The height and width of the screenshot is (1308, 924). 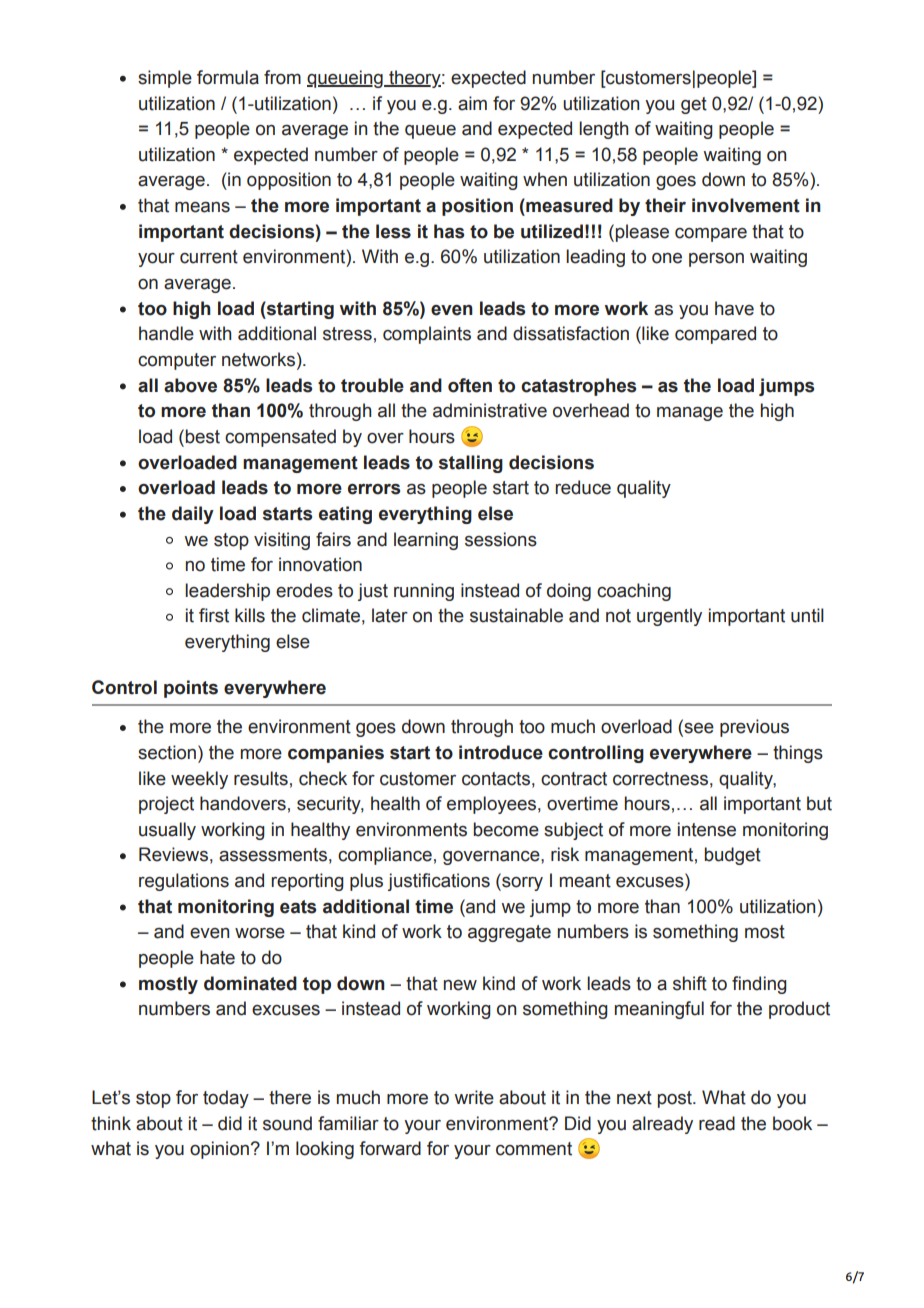 What do you see at coordinates (177, 361) in the screenshot?
I see `computer` at bounding box center [177, 361].
